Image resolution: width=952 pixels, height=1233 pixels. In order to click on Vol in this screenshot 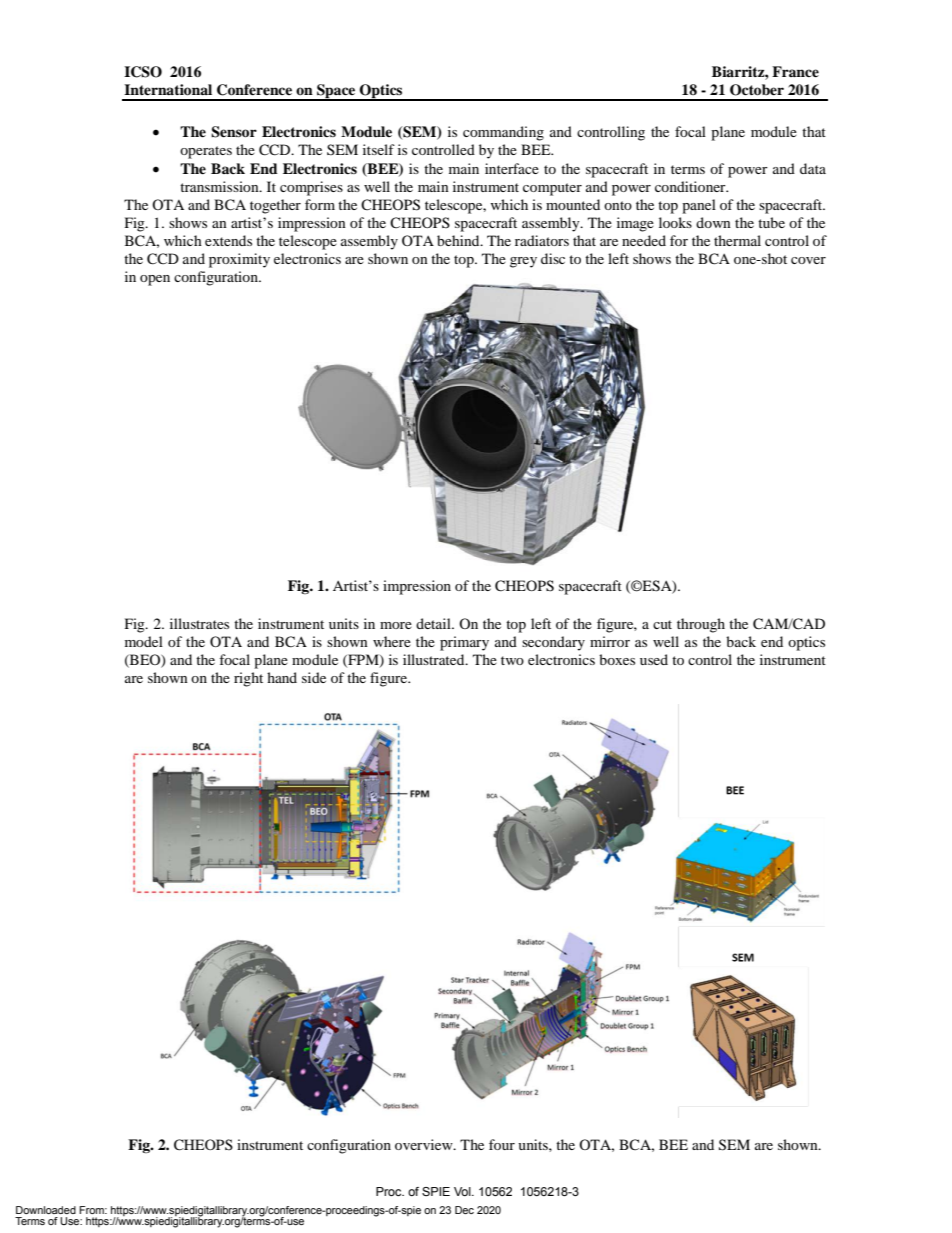, I will do `click(463, 1191)`.
